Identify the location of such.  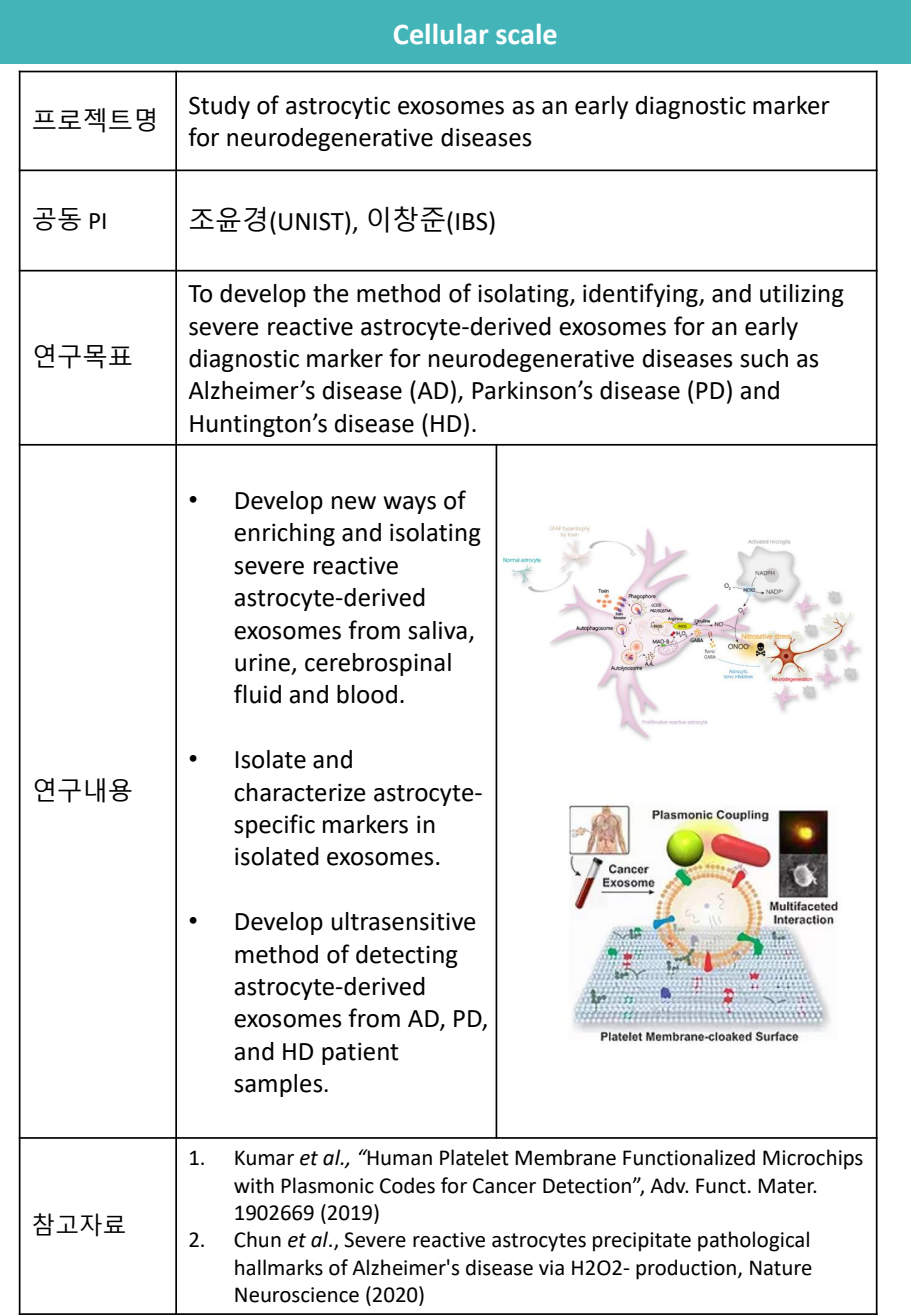
(764, 358).
